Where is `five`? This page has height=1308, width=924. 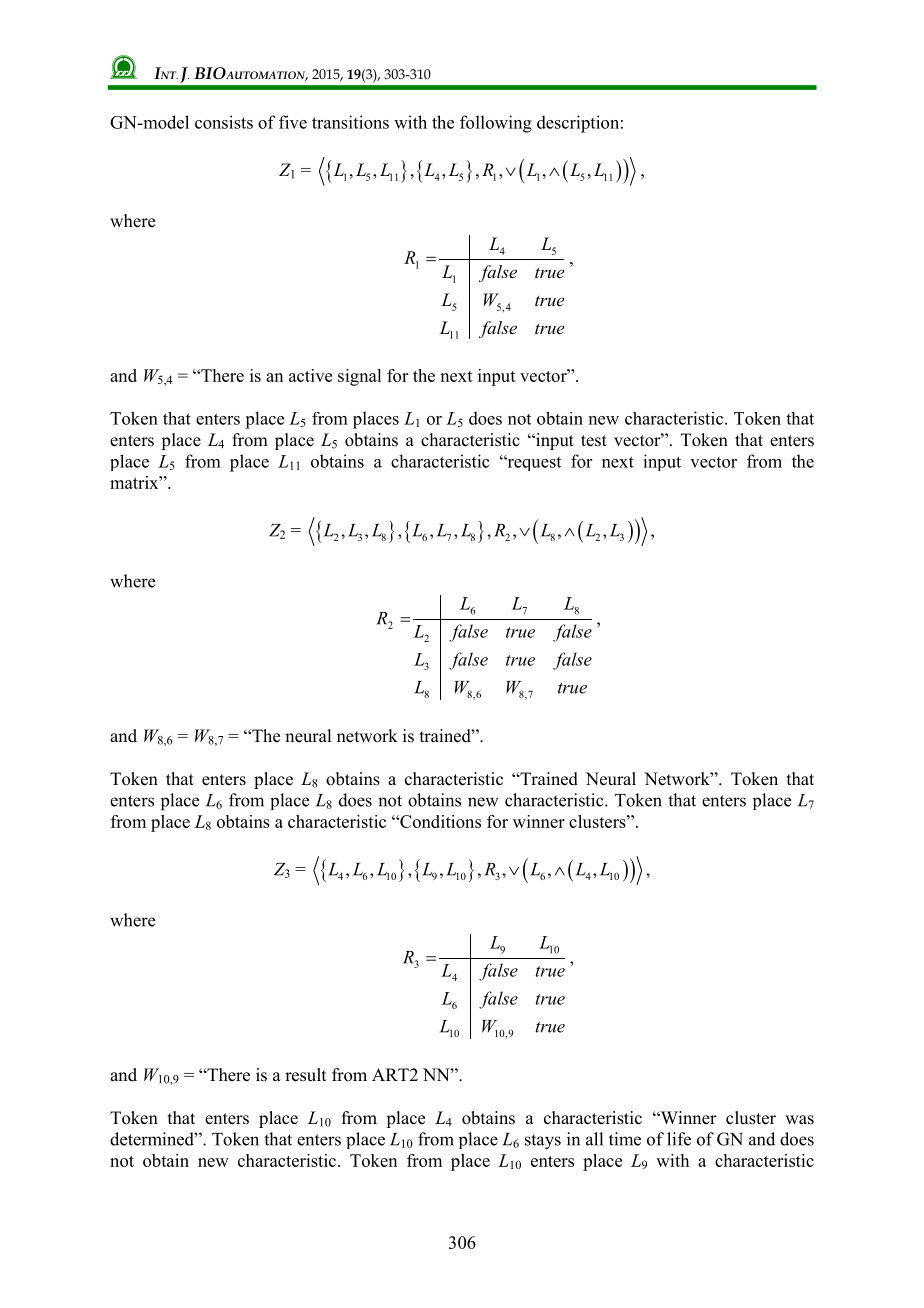 five is located at coordinates (293, 122).
